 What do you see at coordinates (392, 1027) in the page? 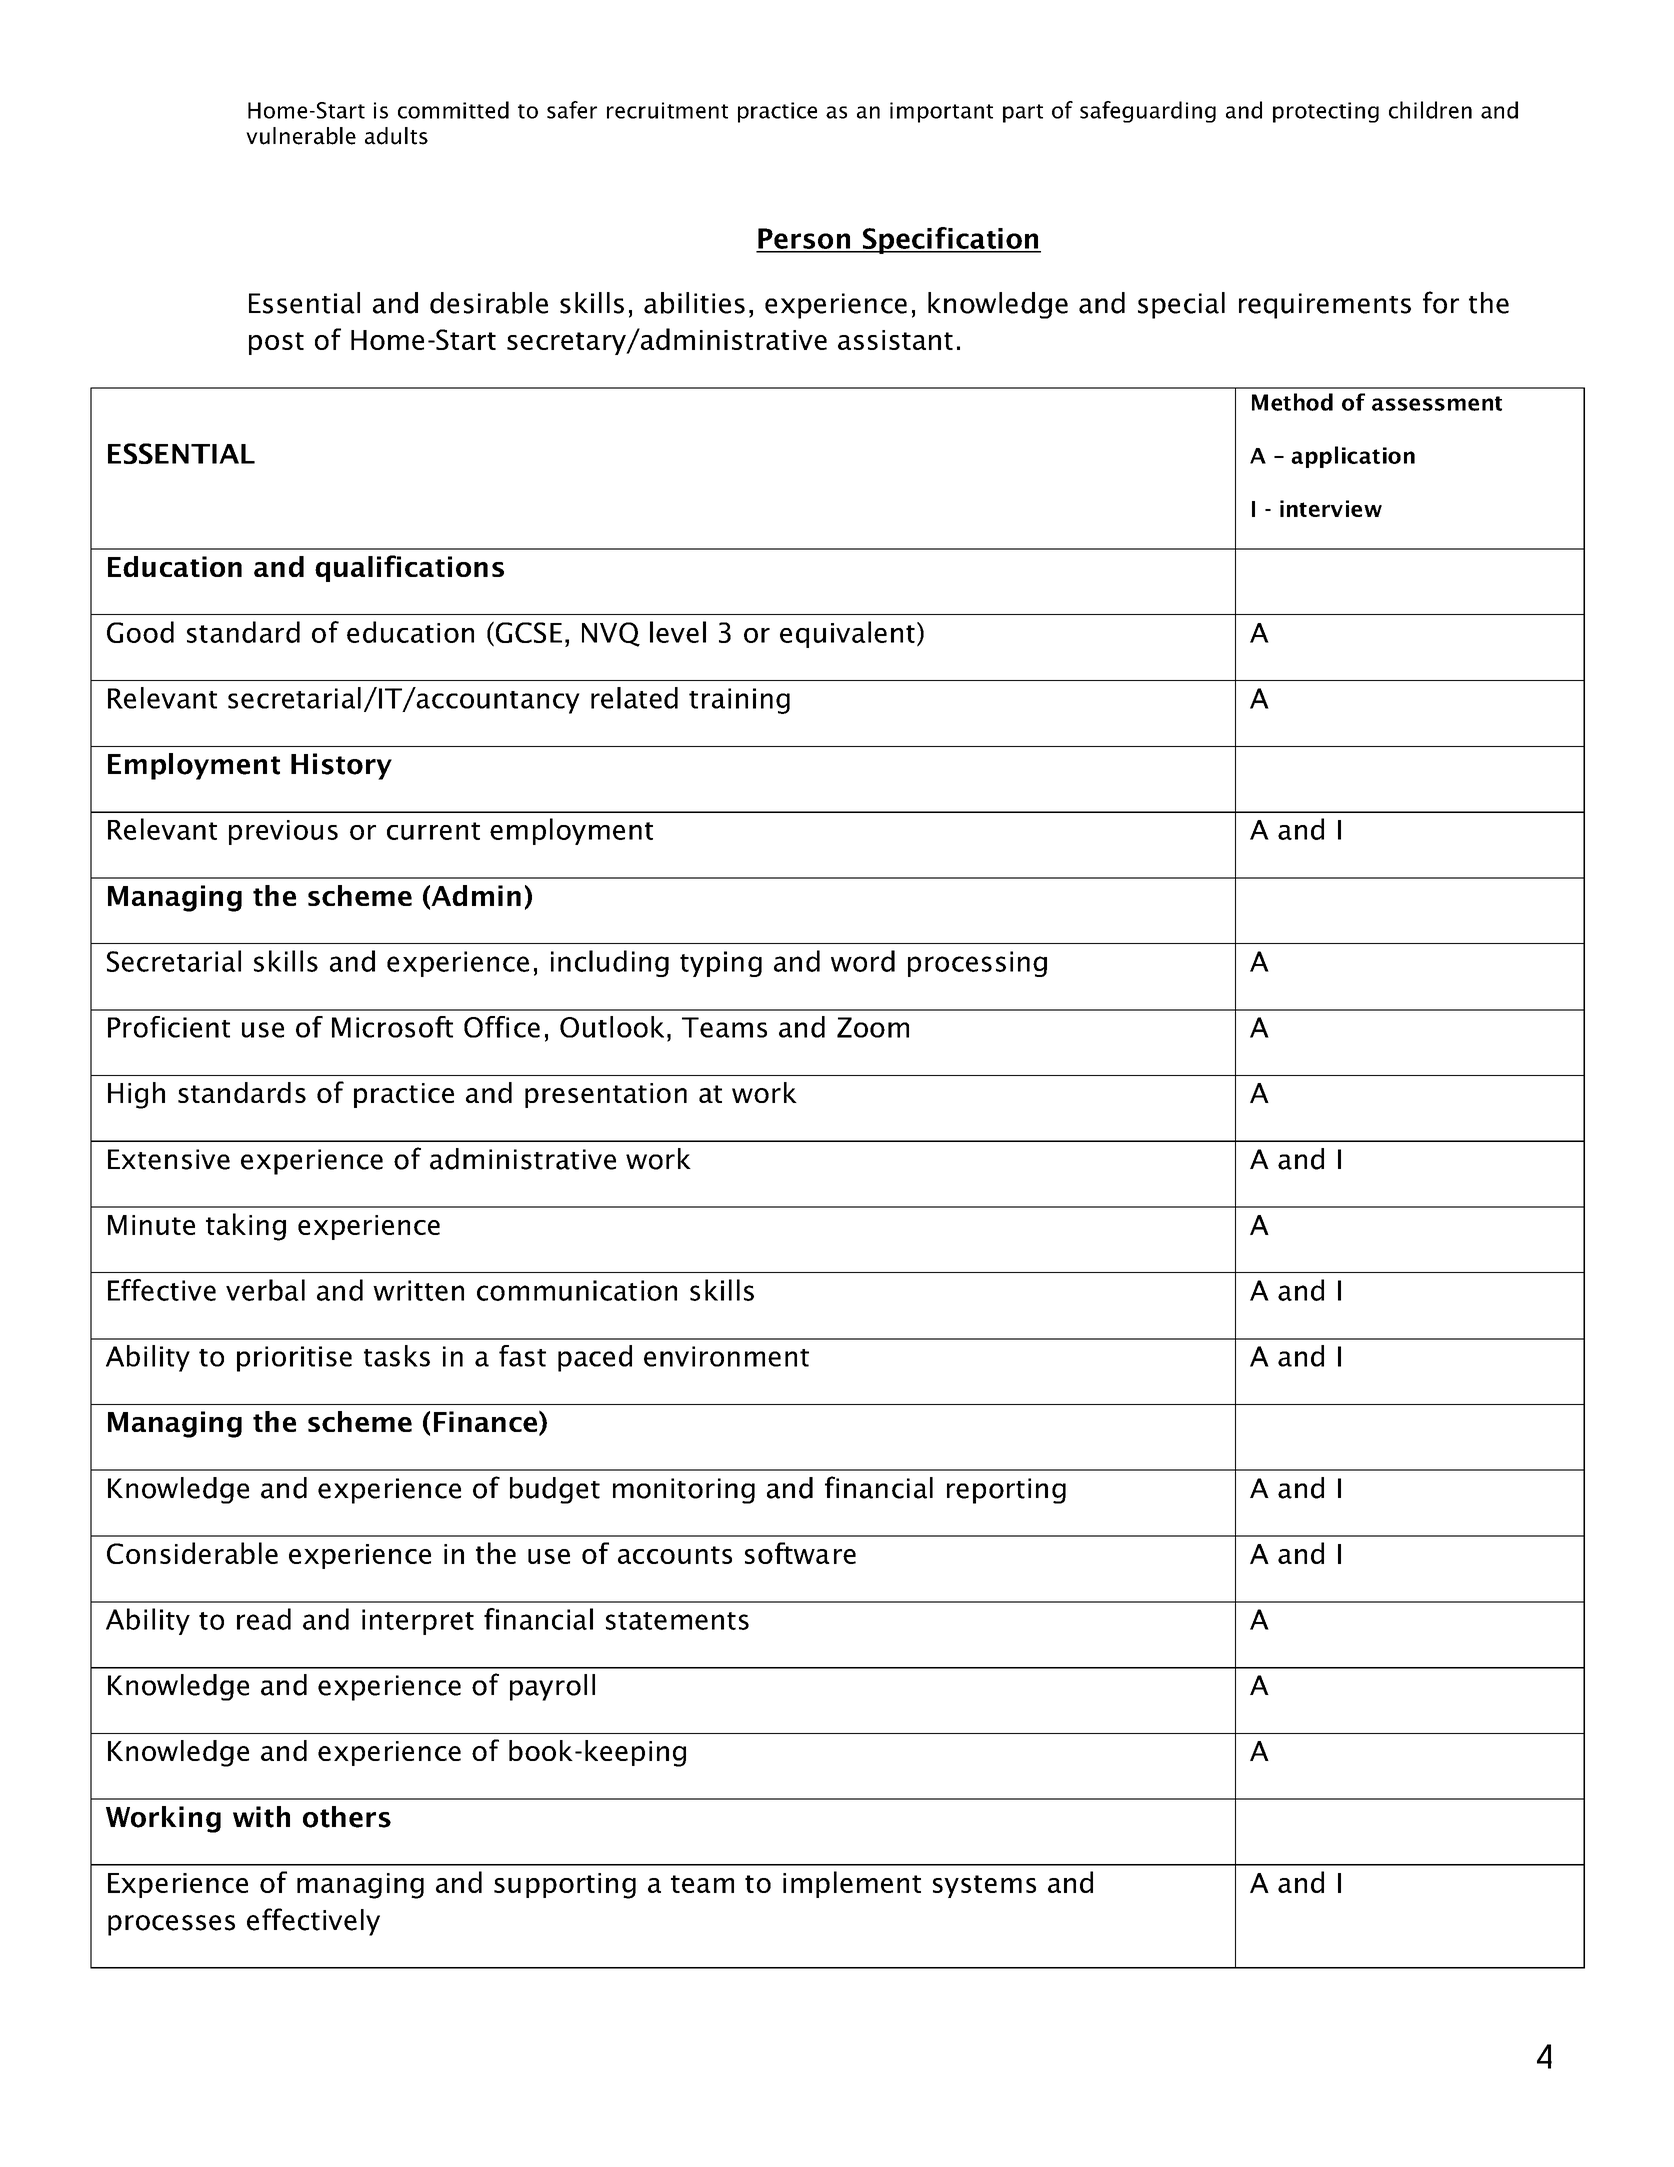
I see `Microsoft` at bounding box center [392, 1027].
